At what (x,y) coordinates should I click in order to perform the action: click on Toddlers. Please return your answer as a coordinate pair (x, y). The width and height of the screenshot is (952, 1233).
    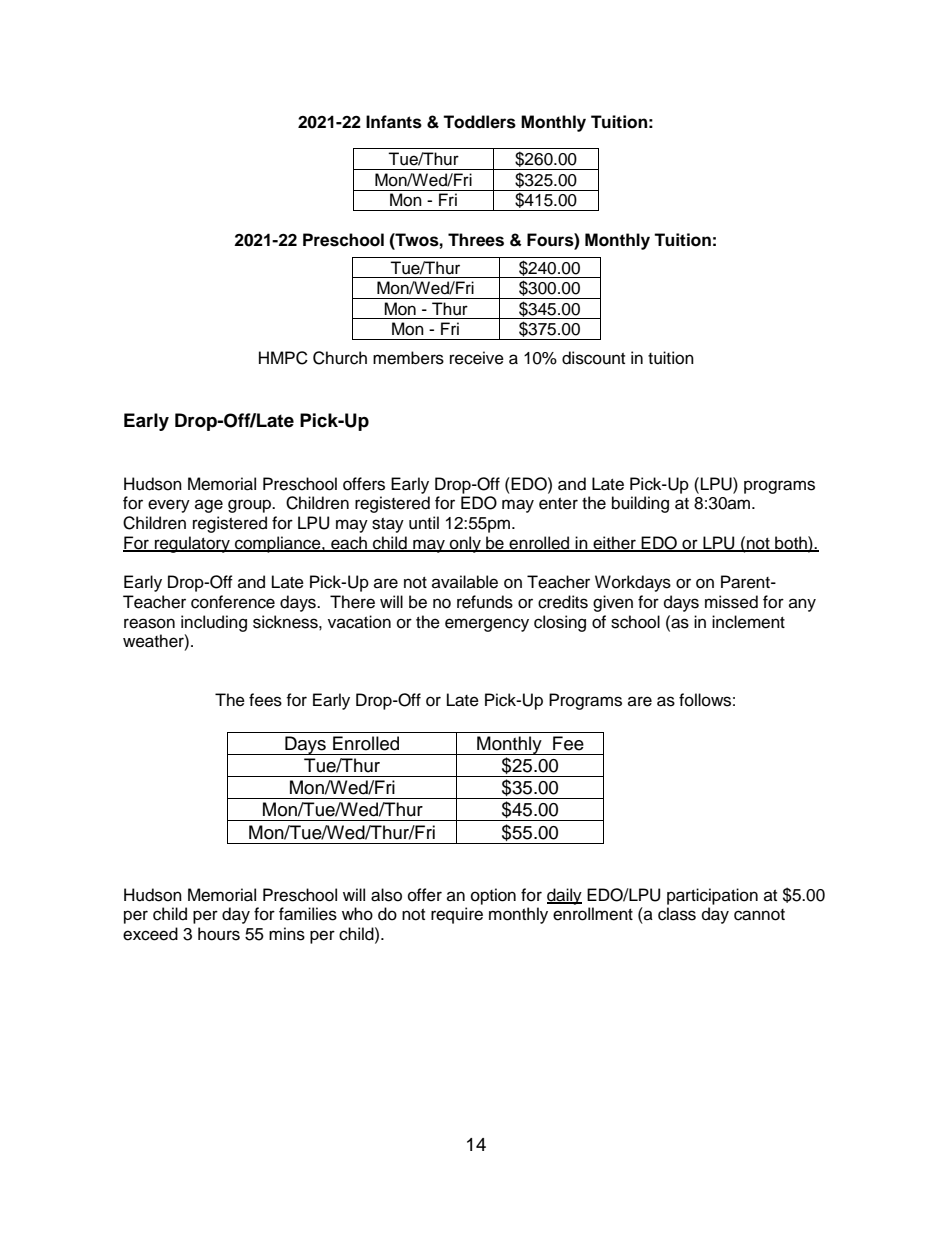
    Looking at the image, I should click on (479, 122).
